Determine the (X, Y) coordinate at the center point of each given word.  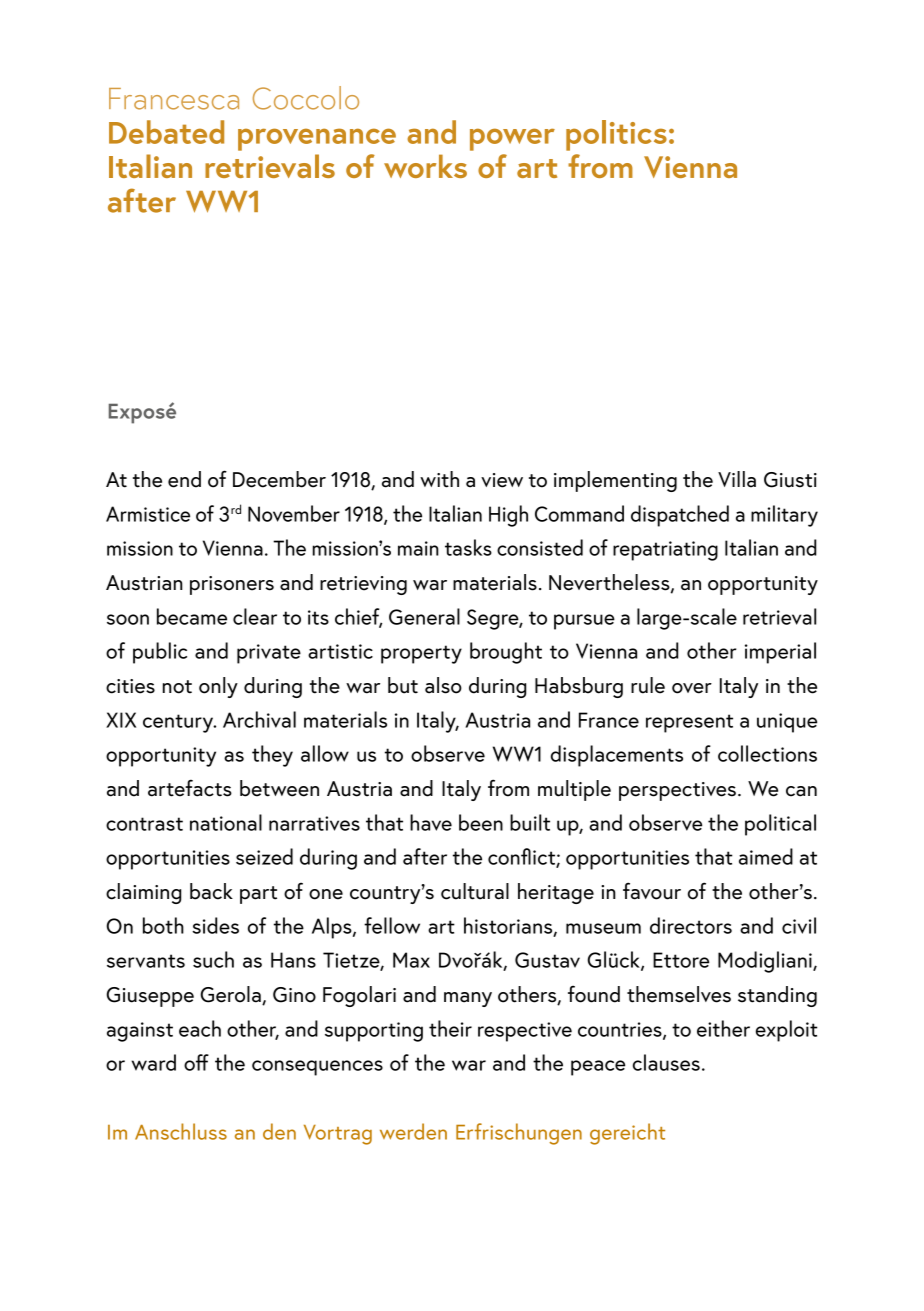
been (481, 822)
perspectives (677, 791)
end (184, 479)
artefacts (190, 788)
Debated (166, 132)
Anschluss (181, 1131)
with (439, 479)
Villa (737, 479)
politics (616, 135)
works (425, 166)
